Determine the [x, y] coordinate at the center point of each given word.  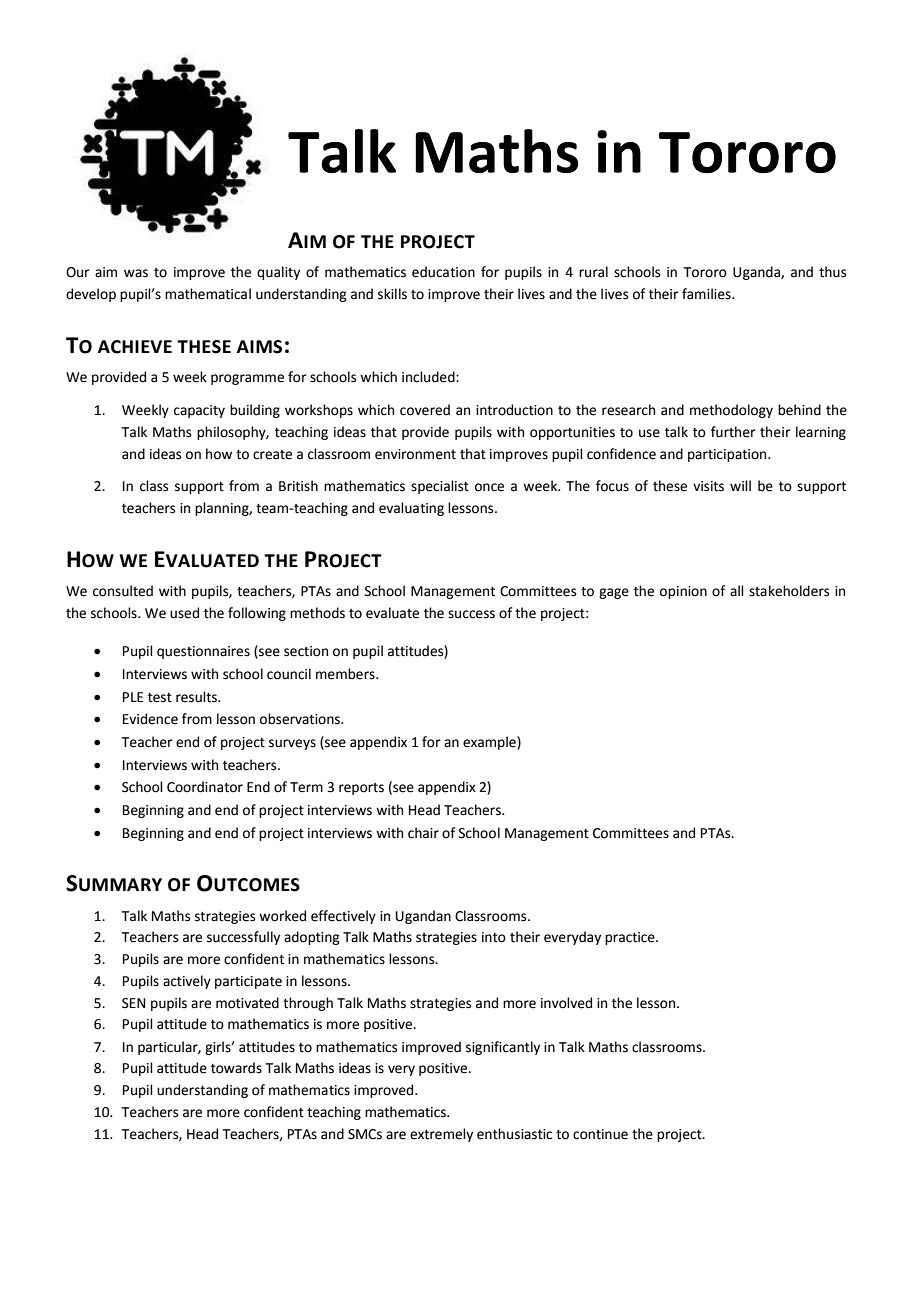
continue [600, 1134]
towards [236, 1068]
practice [631, 938]
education [443, 272]
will [740, 485]
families [707, 294]
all [737, 590]
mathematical [208, 294]
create [272, 455]
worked [282, 916]
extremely [441, 1135]
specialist [440, 487]
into [494, 937]
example [490, 743]
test [160, 698]
